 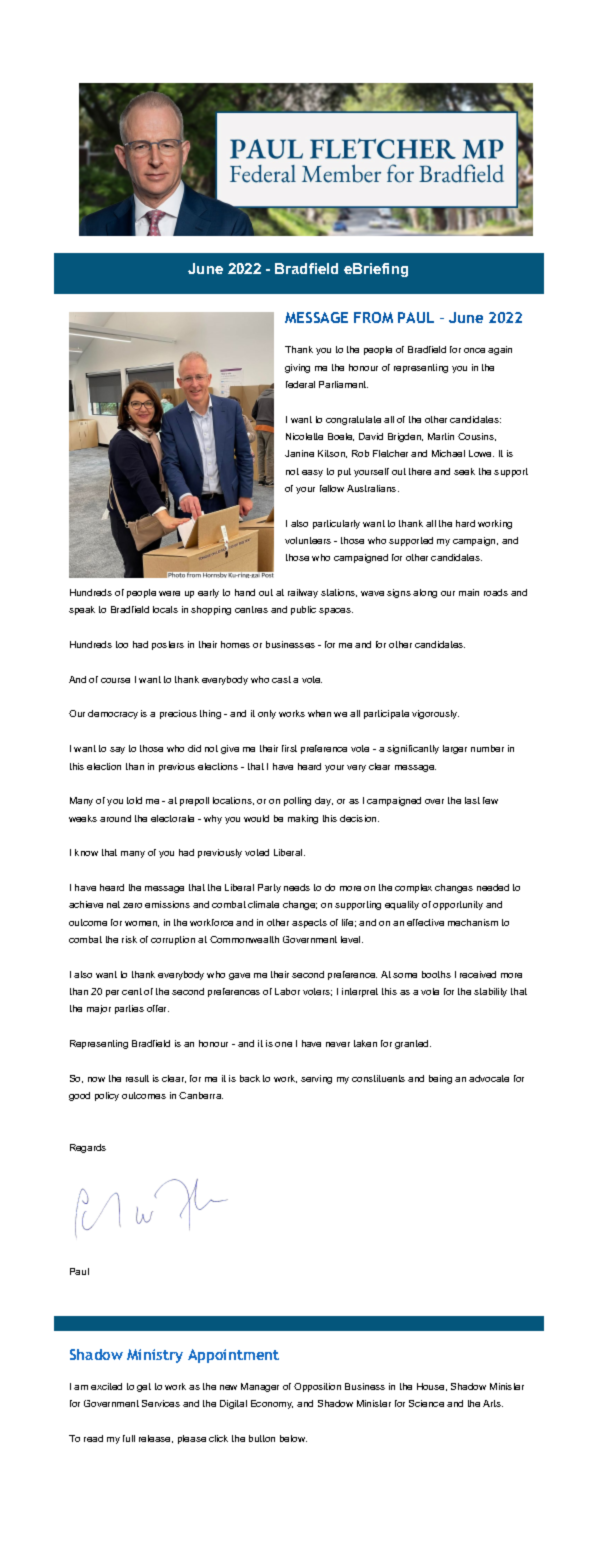 I want to click on Science, so click(x=426, y=1403).
